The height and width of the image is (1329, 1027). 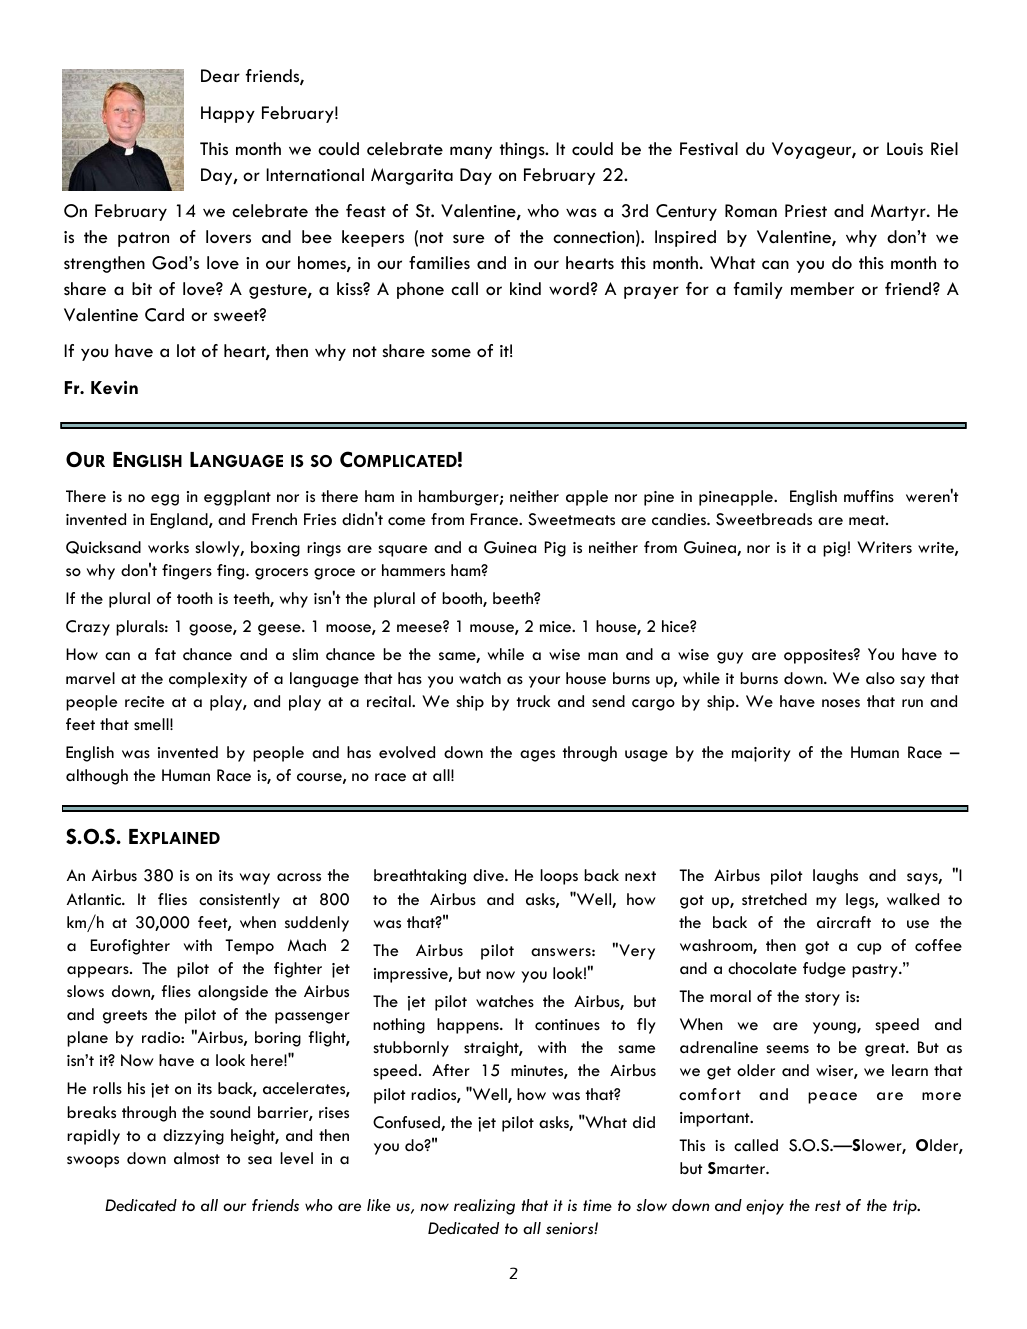 What do you see at coordinates (197, 1158) in the image?
I see `almost` at bounding box center [197, 1158].
